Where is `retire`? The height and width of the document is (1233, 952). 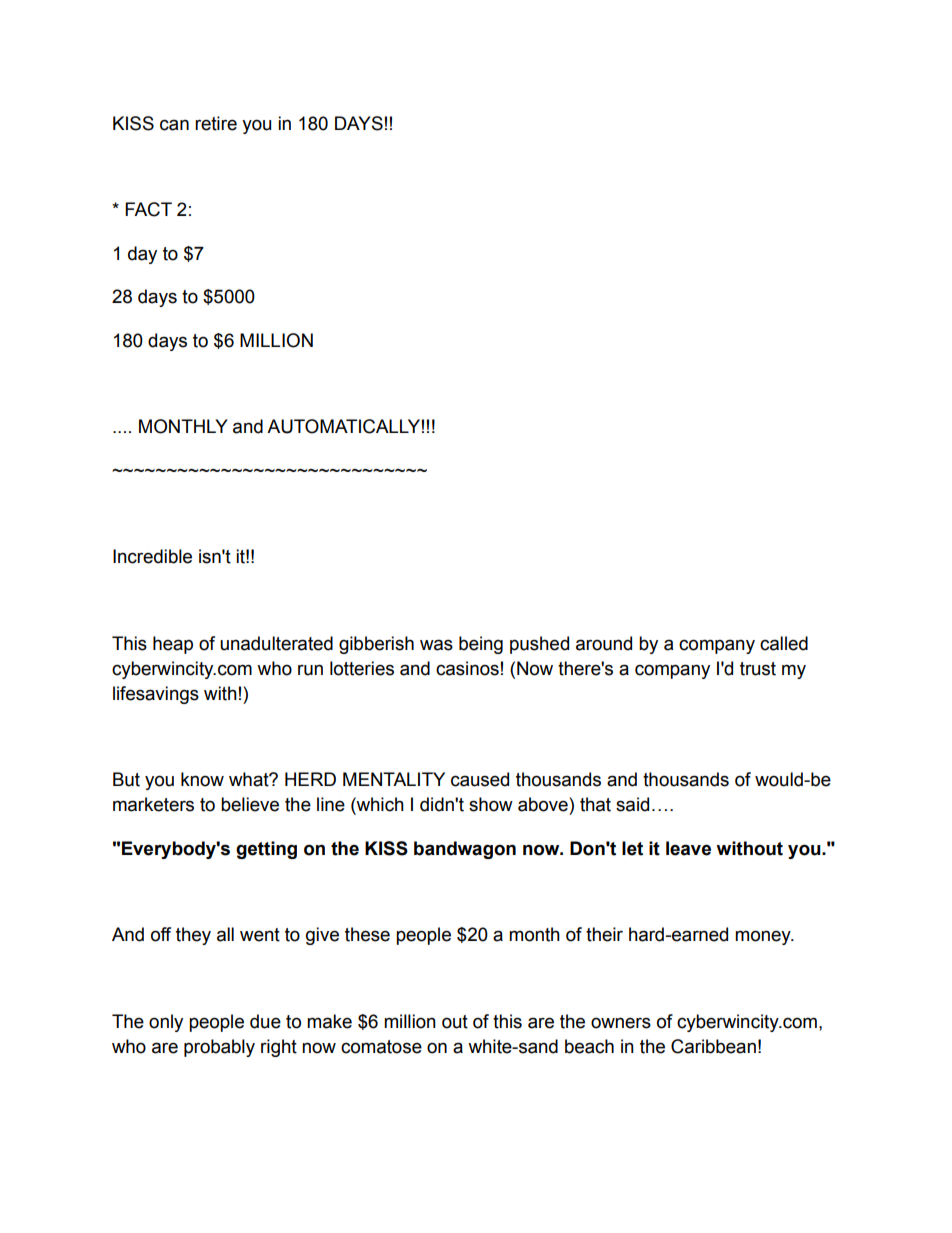 retire is located at coordinates (216, 123).
